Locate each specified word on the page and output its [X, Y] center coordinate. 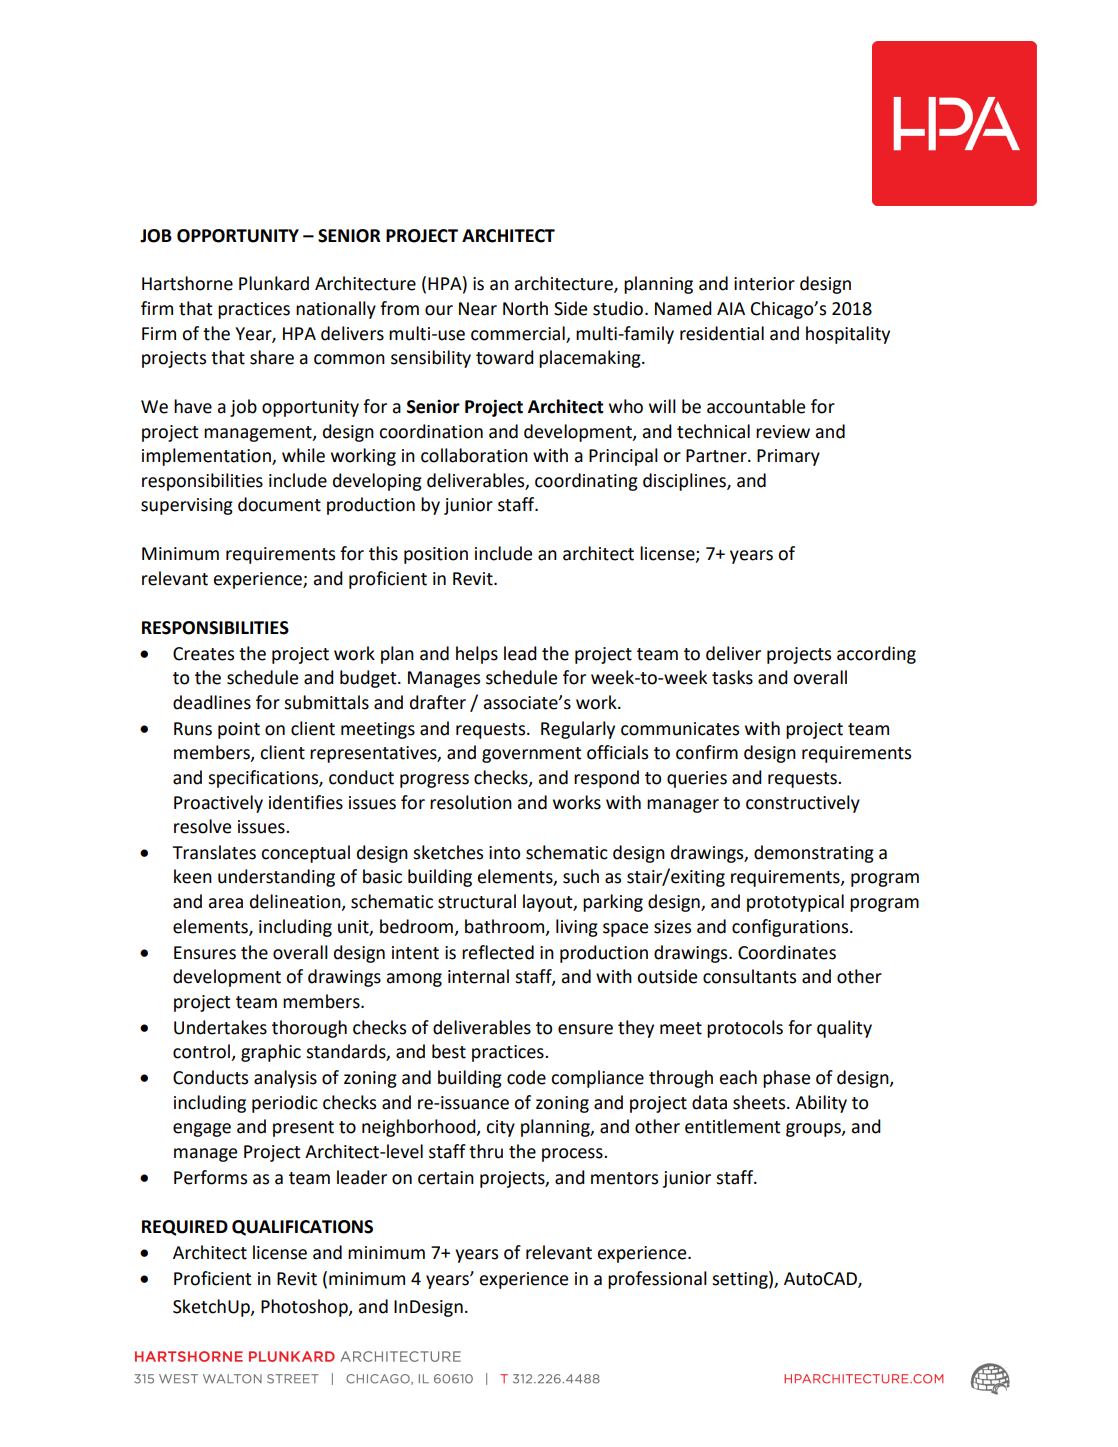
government [531, 755]
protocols [745, 1029]
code [526, 1077]
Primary [788, 457]
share [272, 357]
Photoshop [305, 1308]
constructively [803, 804]
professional [657, 1280]
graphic [271, 1053]
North [525, 308]
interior [764, 284]
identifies [306, 802]
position [436, 555]
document [279, 504]
